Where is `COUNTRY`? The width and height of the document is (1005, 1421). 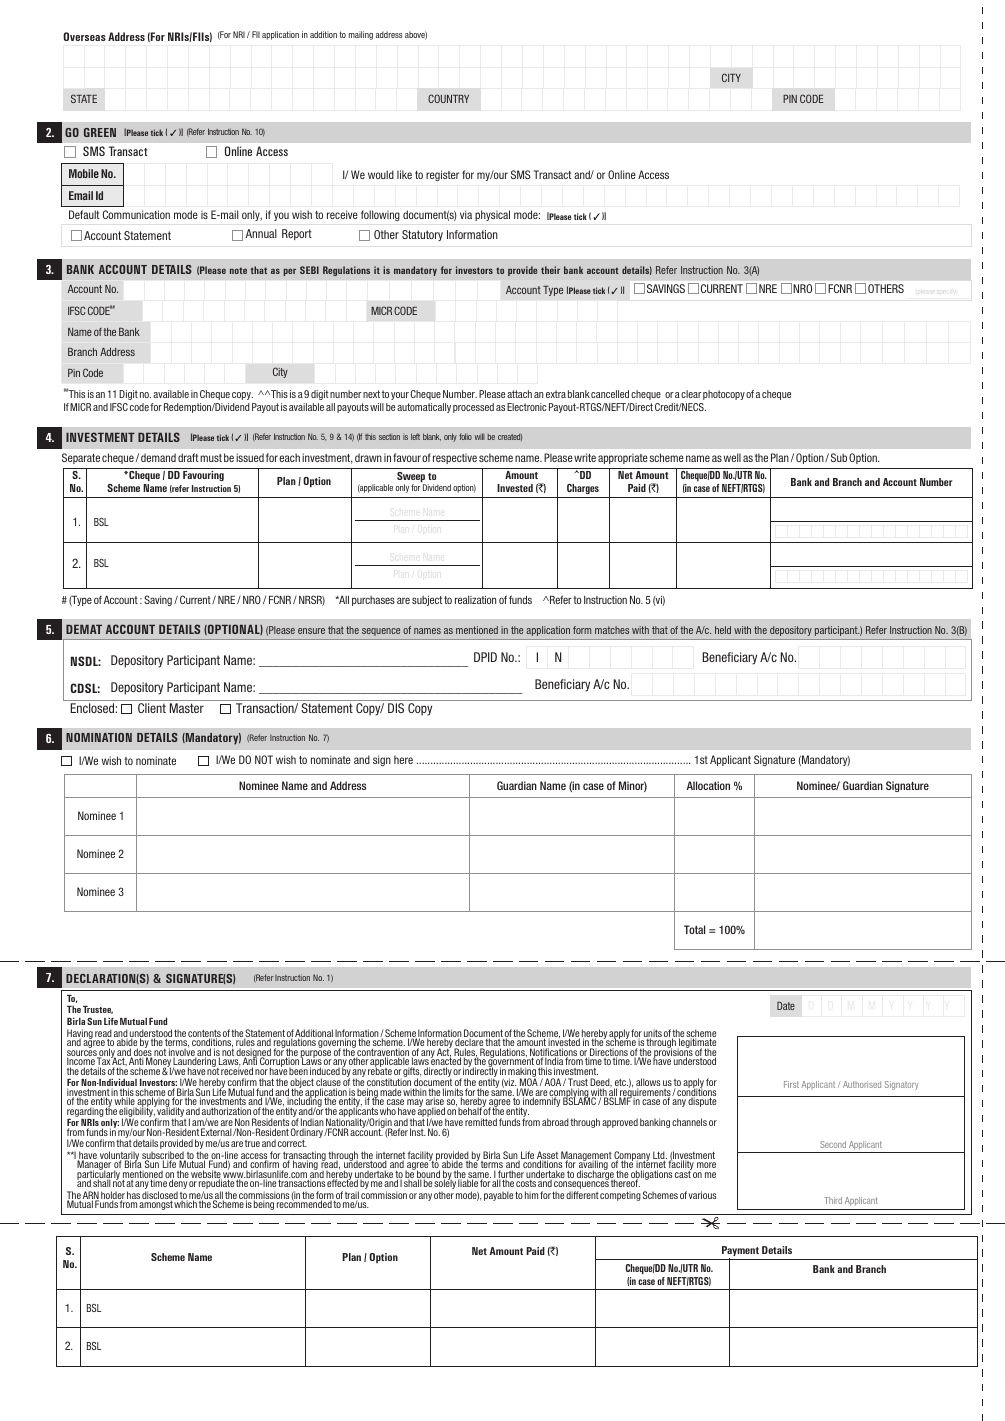
COUNTRY is located at coordinates (448, 98).
